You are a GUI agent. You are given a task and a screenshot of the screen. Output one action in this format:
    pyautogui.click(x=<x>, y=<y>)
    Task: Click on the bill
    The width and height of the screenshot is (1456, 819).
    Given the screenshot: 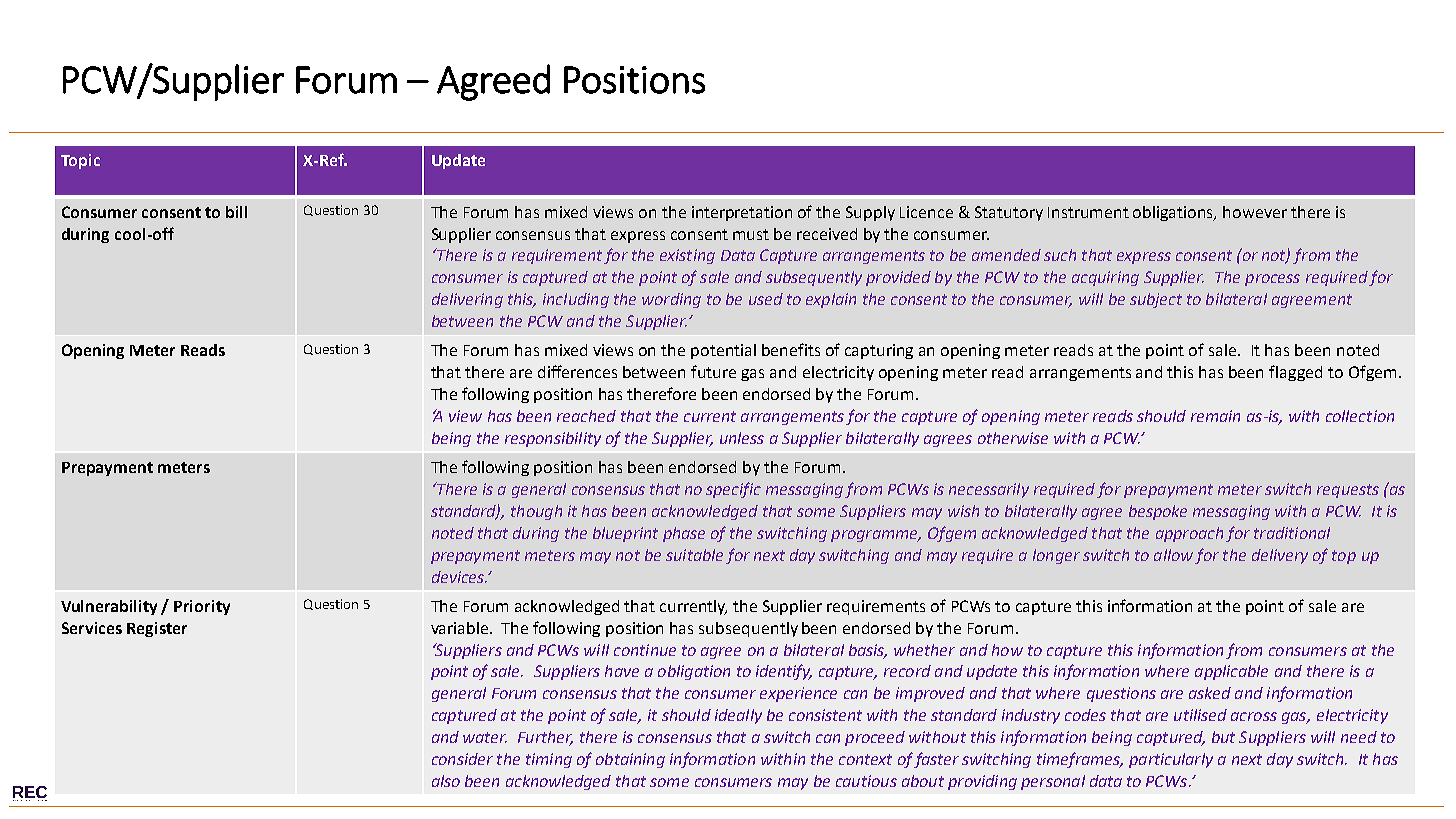 What is the action you would take?
    pyautogui.click(x=236, y=212)
